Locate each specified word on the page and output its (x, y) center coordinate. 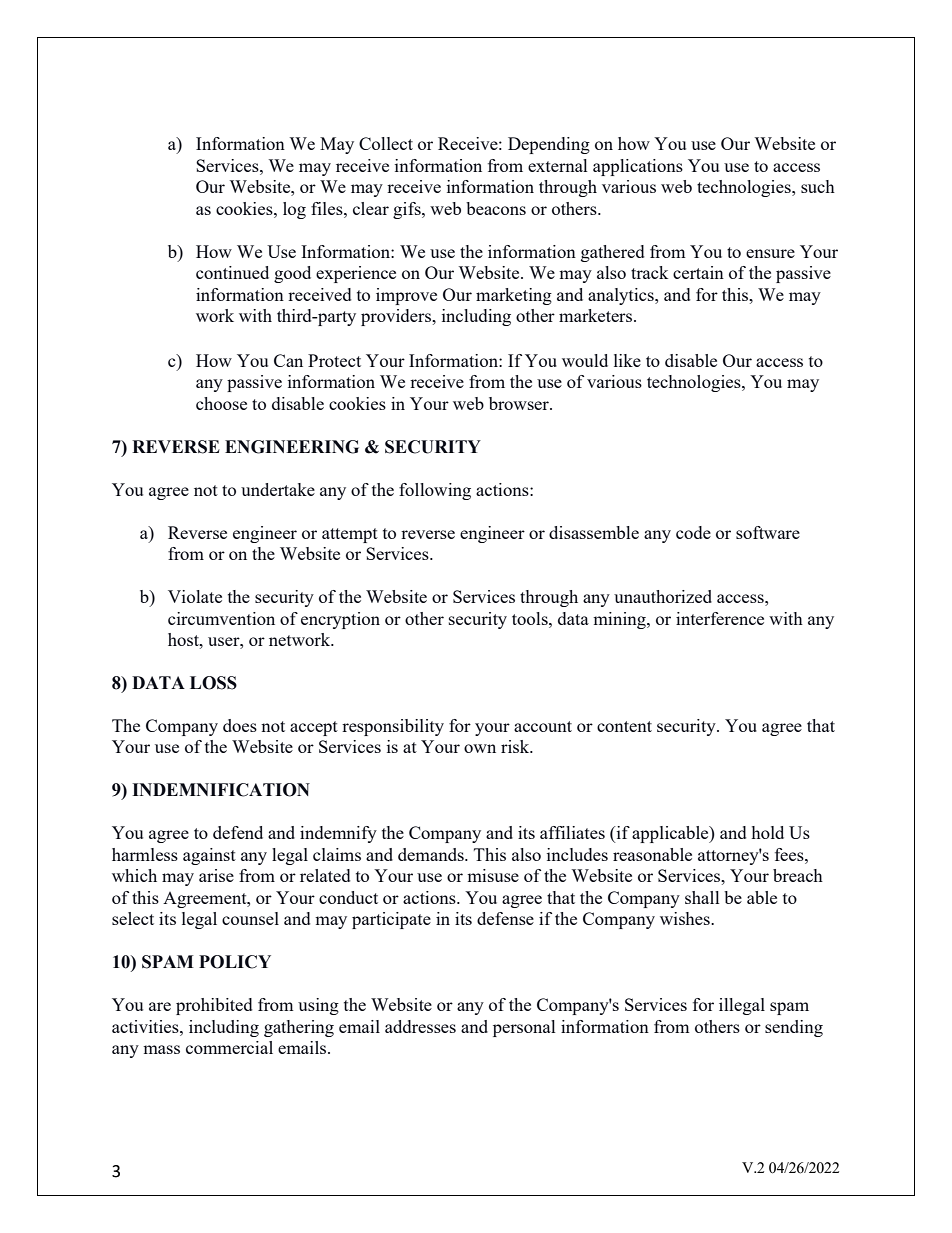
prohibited (214, 1006)
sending (794, 1028)
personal (524, 1028)
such (818, 186)
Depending (549, 145)
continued (232, 272)
